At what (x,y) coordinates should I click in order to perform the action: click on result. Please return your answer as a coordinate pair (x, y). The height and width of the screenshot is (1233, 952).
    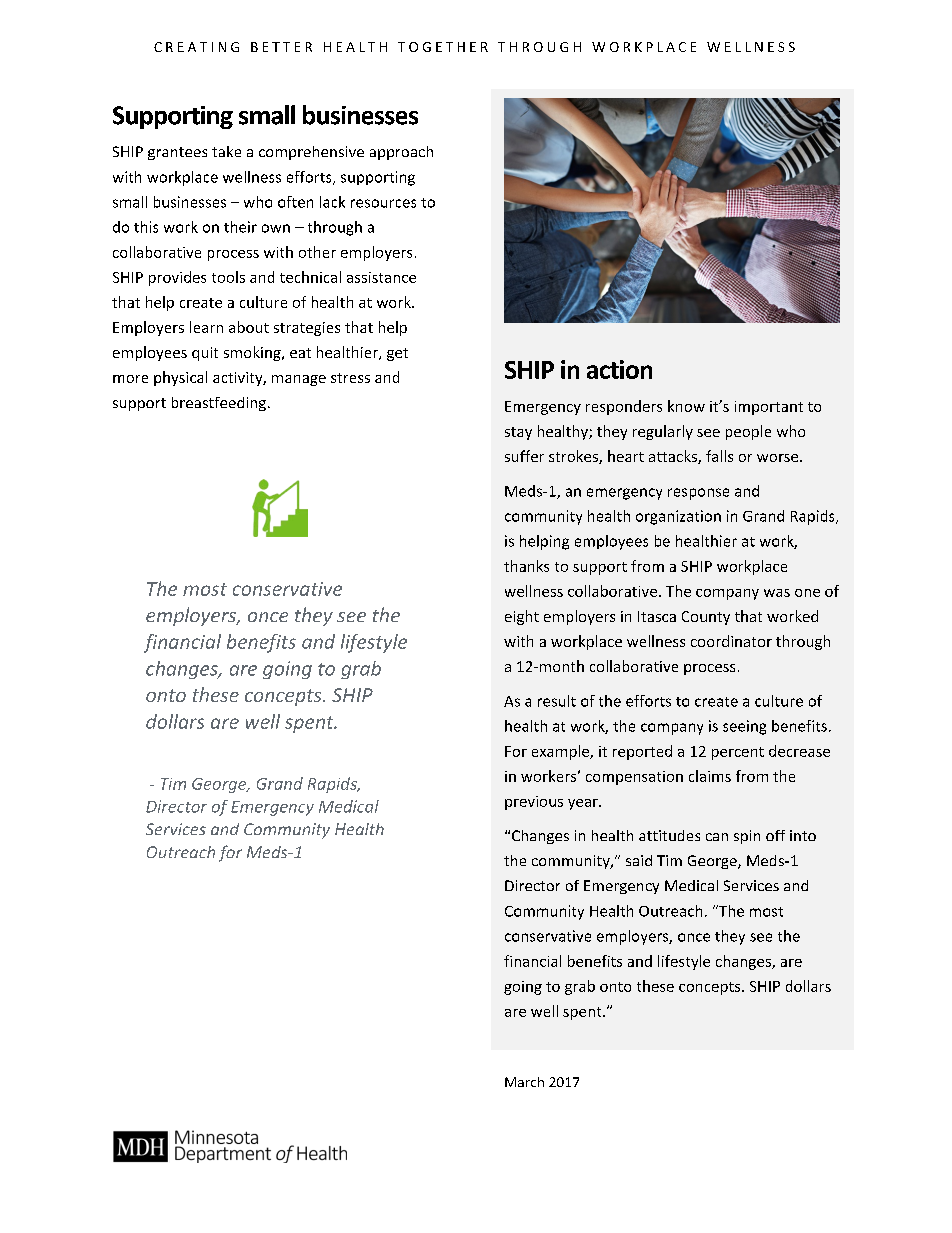
    Looking at the image, I should click on (557, 701).
